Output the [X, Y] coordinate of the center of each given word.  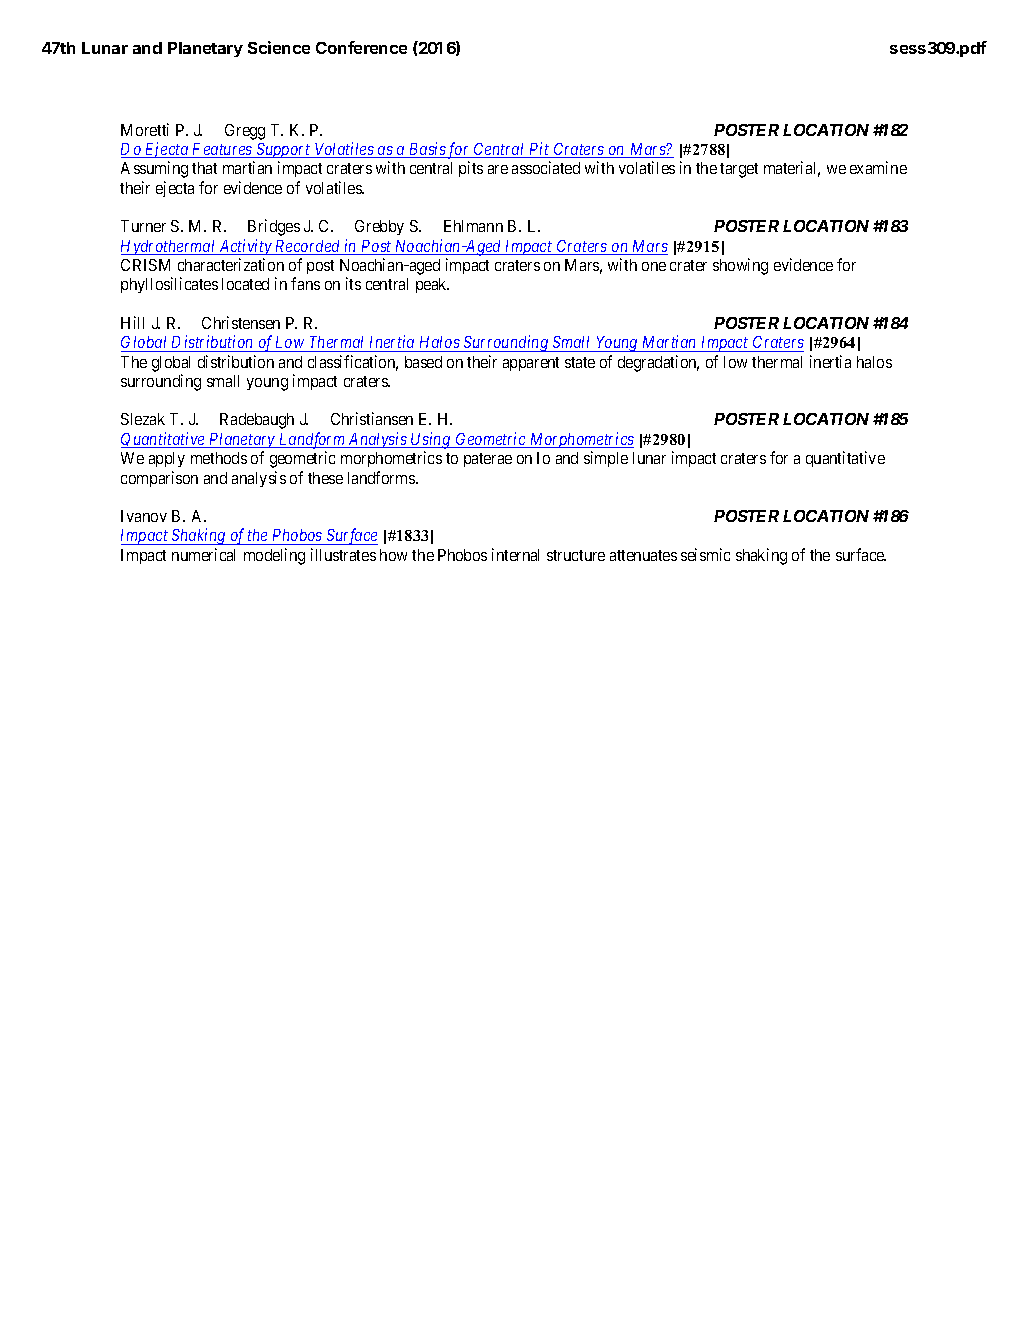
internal [515, 554]
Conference [361, 47]
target [739, 170]
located [245, 284]
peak [432, 285]
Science [279, 47]
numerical [203, 554]
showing [740, 266]
